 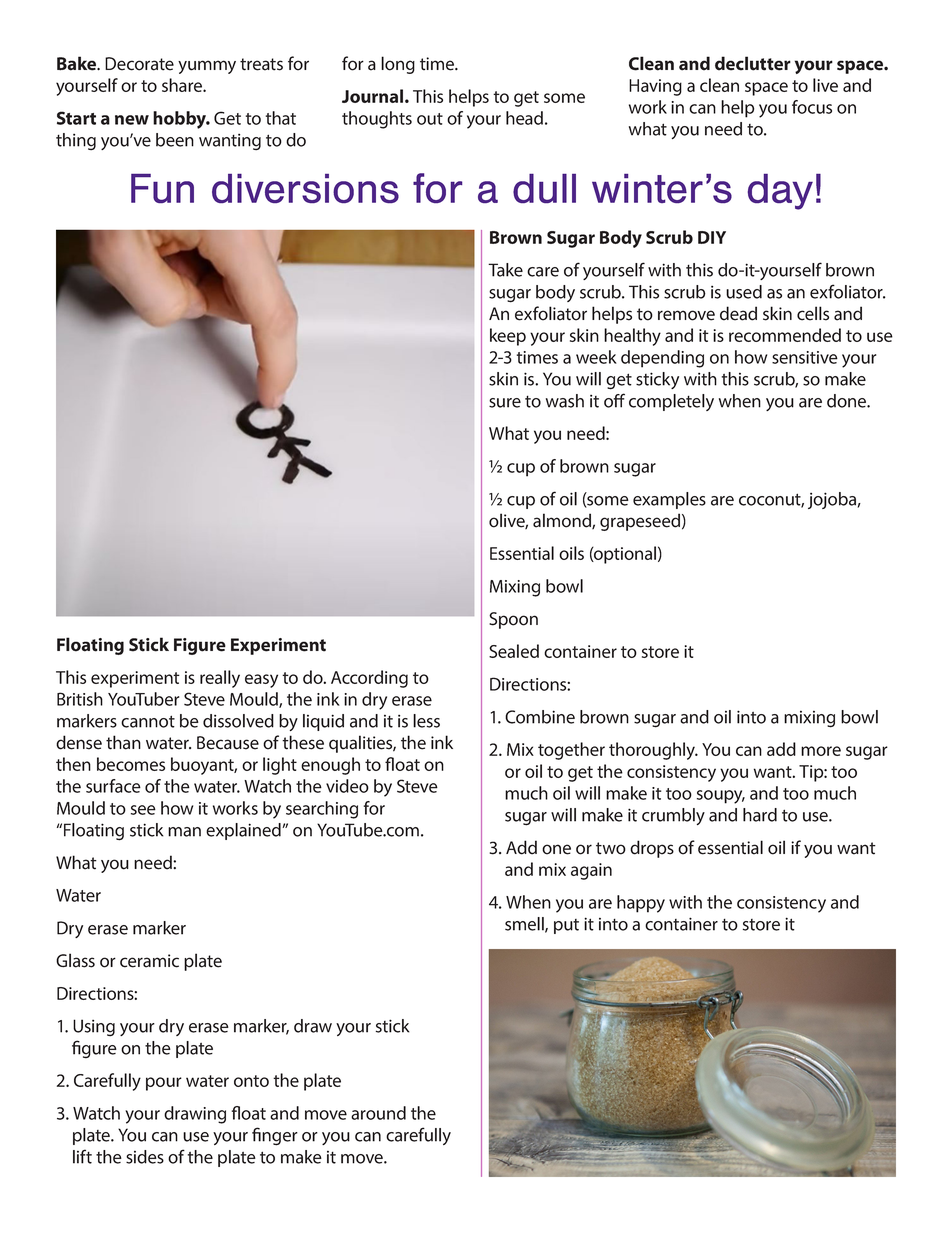 I want to click on sides, so click(x=145, y=1157).
